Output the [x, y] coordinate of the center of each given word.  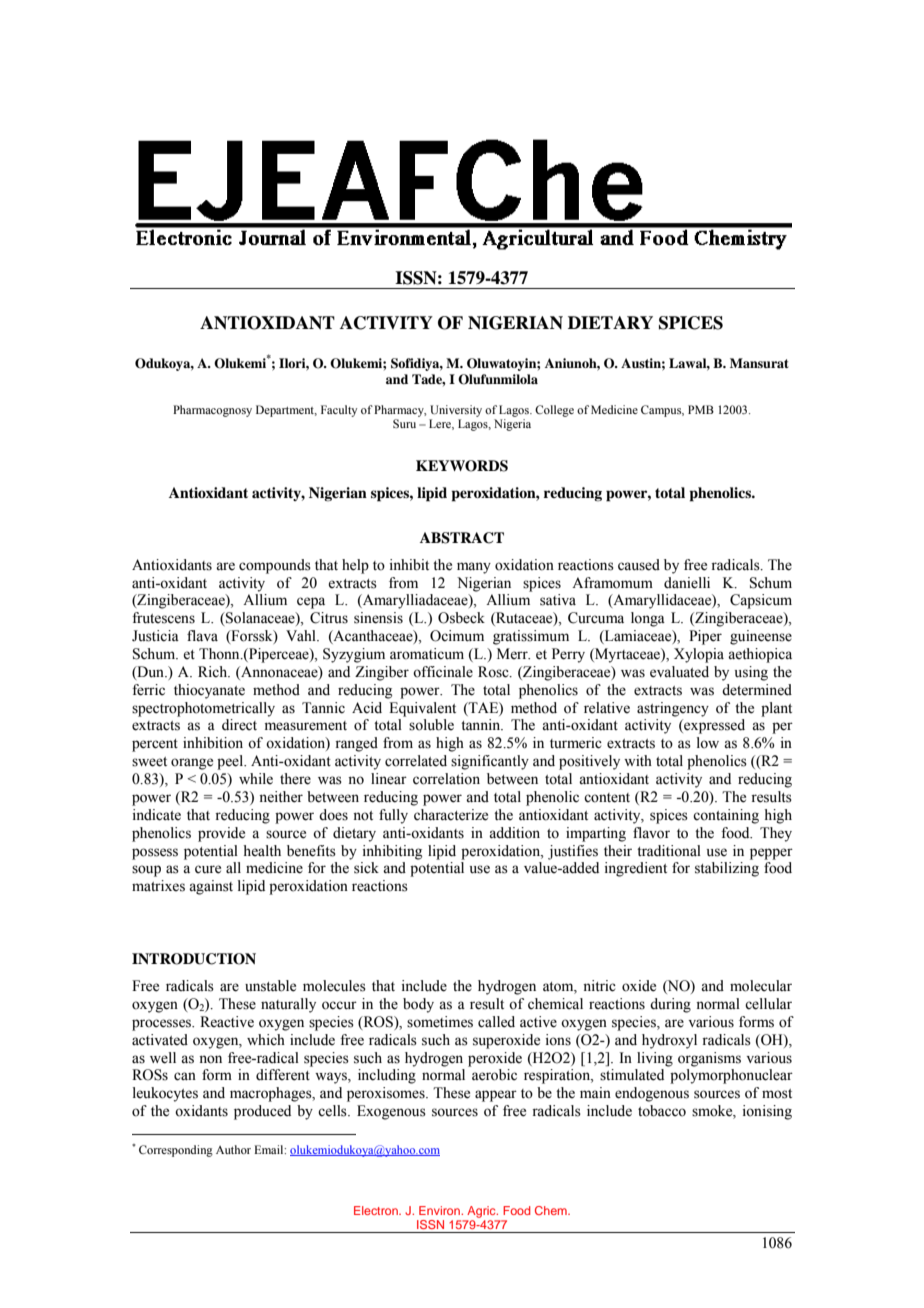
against [211, 887]
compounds [275, 566]
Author [233, 1149]
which [266, 1040]
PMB [701, 409]
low [708, 743]
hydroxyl [669, 1041]
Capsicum [761, 601]
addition [514, 833]
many [474, 568]
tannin [482, 724]
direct [239, 725]
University [456, 411]
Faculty [339, 411]
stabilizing [727, 869]
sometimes [440, 1022]
